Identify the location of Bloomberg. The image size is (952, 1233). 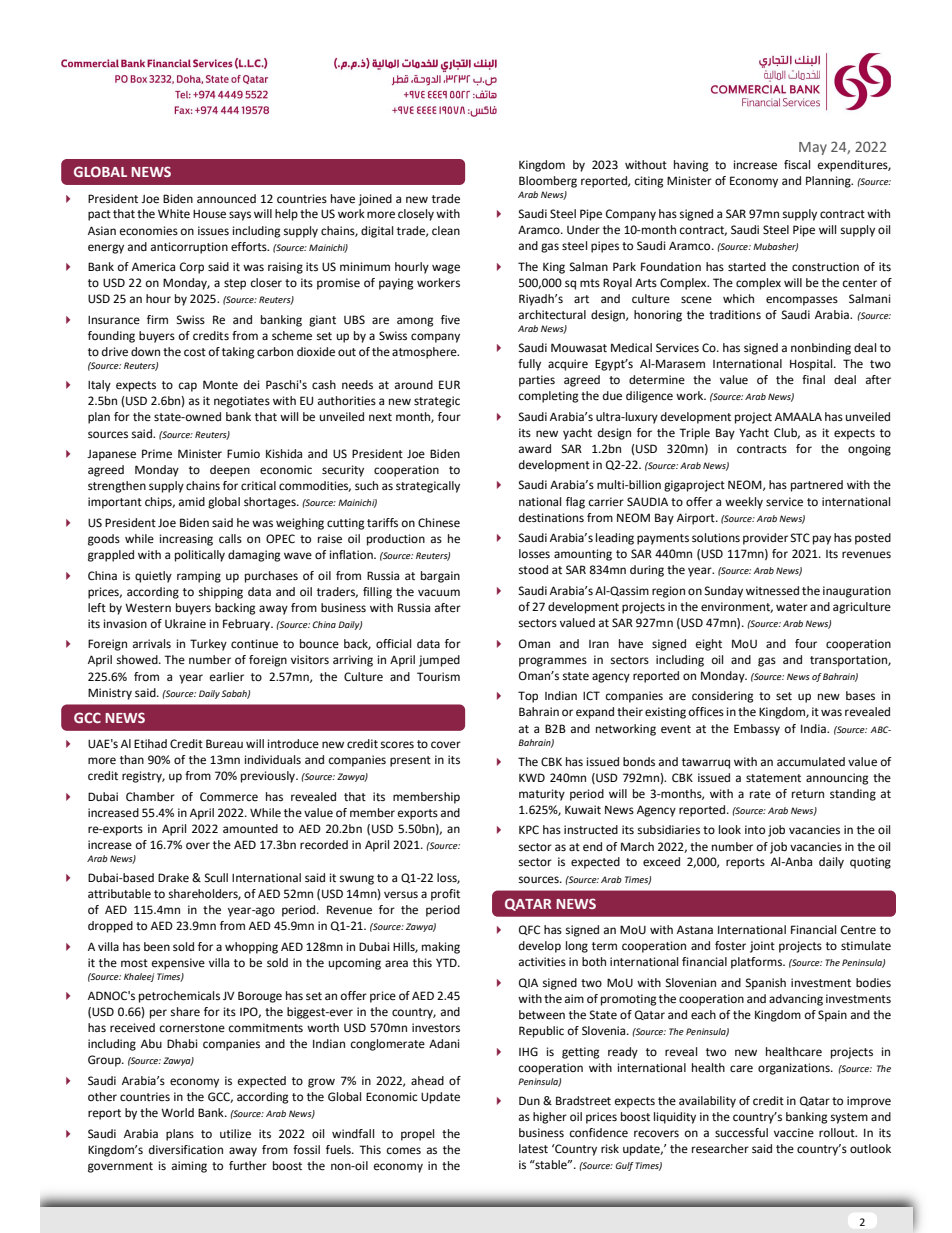
(548, 182).
